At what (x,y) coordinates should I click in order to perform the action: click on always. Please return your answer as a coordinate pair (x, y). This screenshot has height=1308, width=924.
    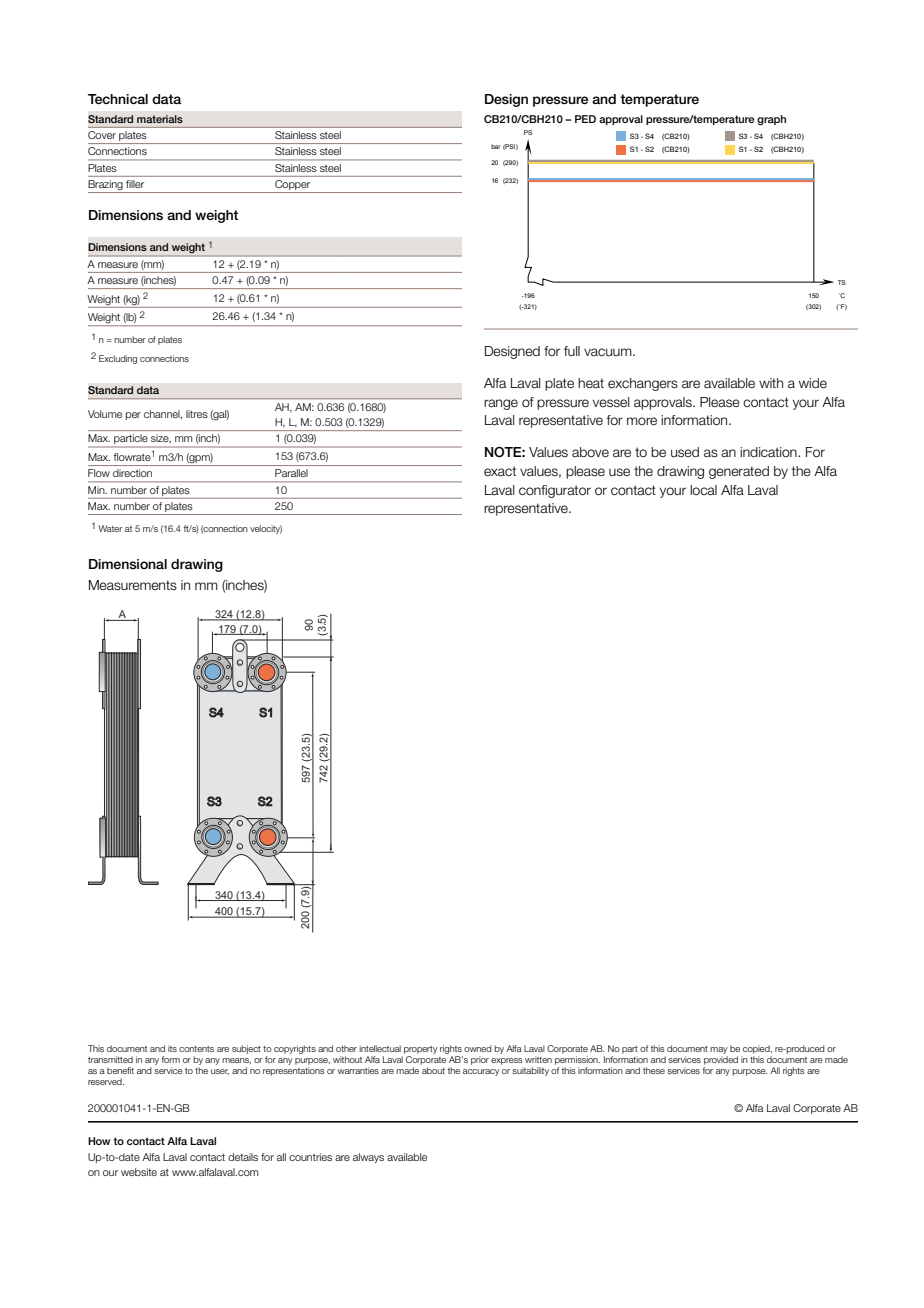
    Looking at the image, I should click on (368, 1158).
